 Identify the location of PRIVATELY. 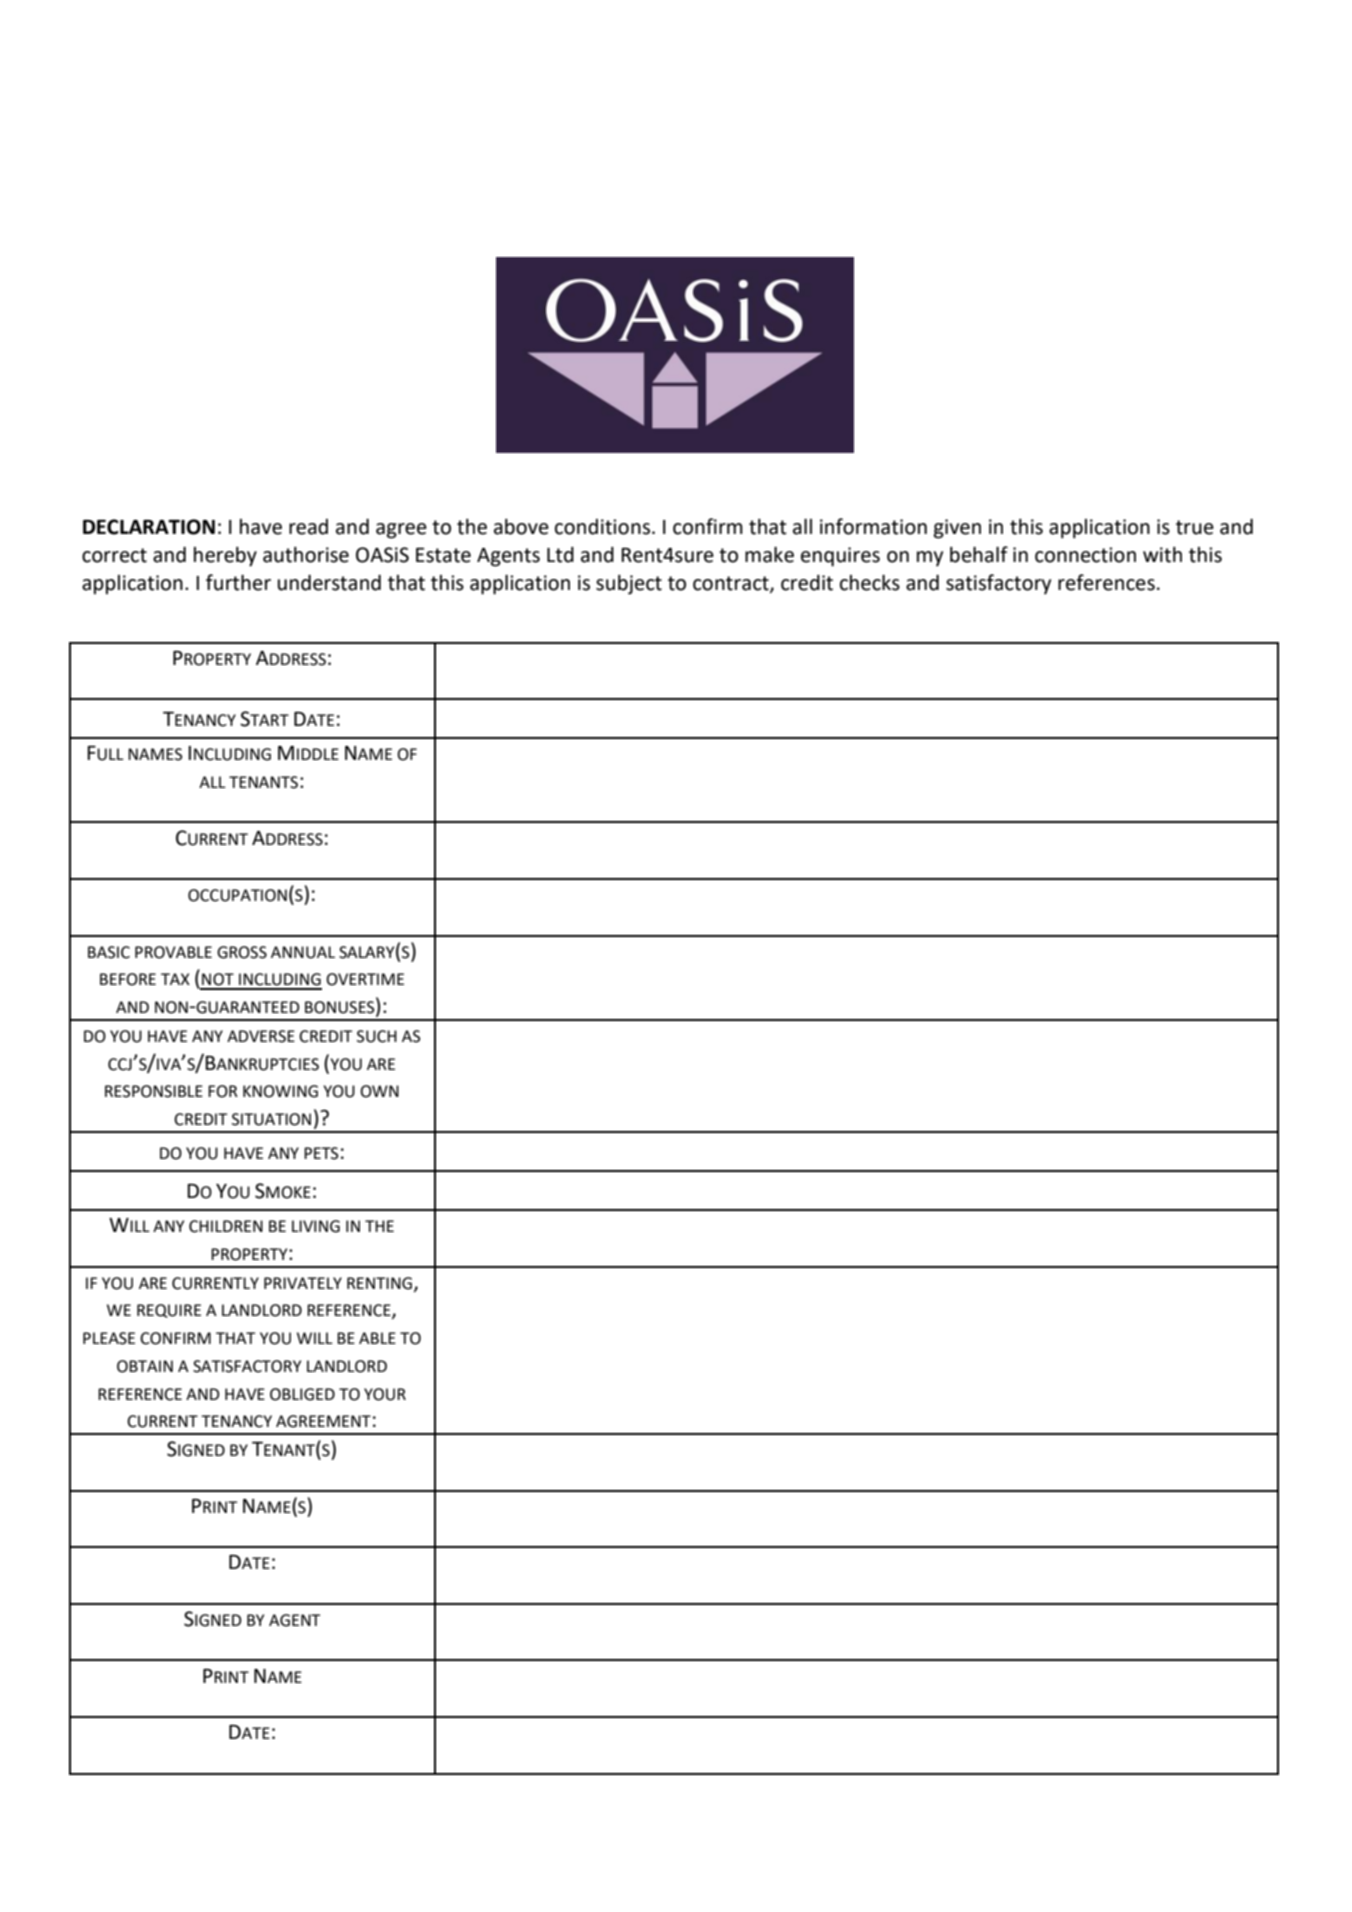
(303, 1283).
